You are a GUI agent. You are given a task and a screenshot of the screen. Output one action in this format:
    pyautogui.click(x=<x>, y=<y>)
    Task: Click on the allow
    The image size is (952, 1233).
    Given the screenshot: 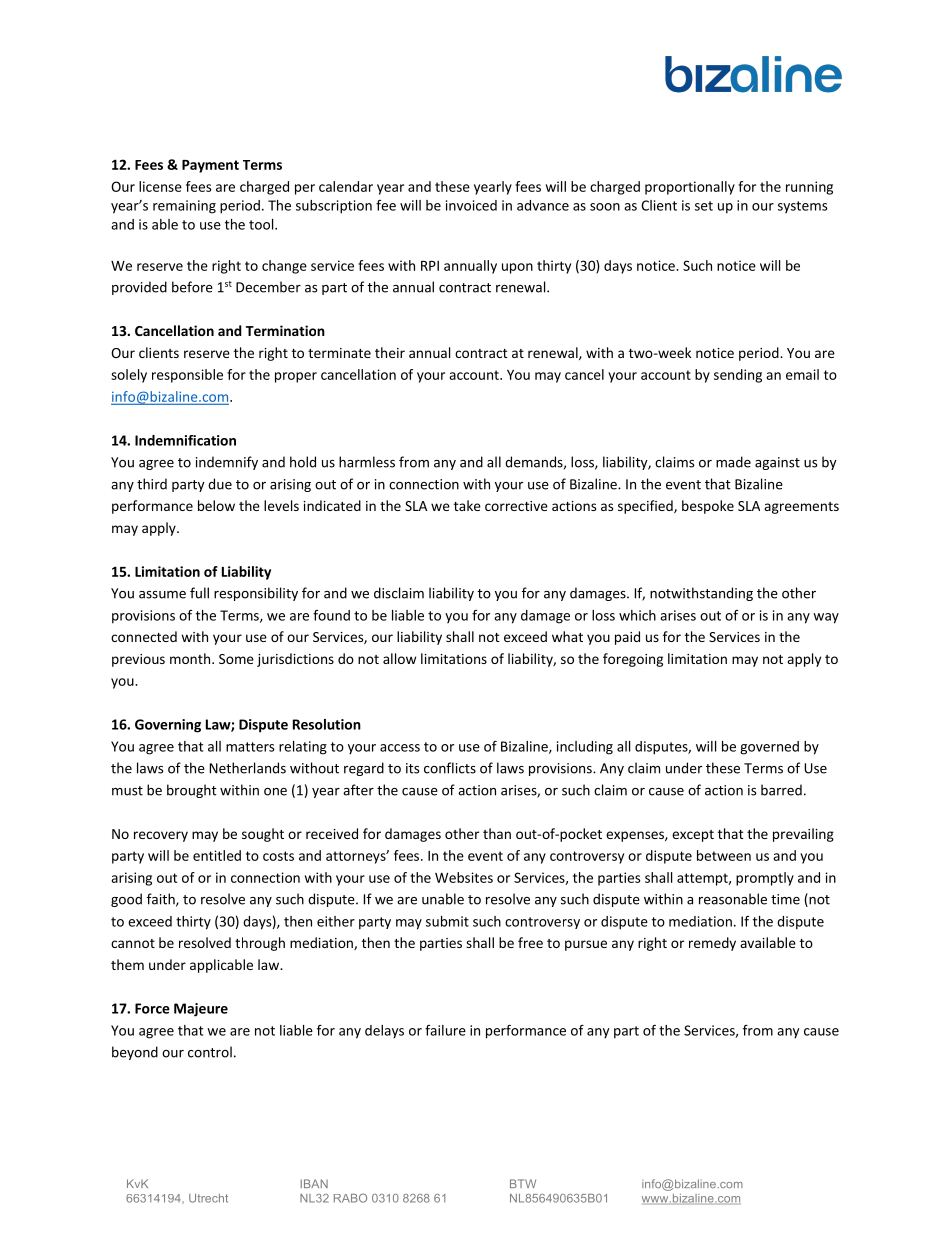 What is the action you would take?
    pyautogui.click(x=399, y=658)
